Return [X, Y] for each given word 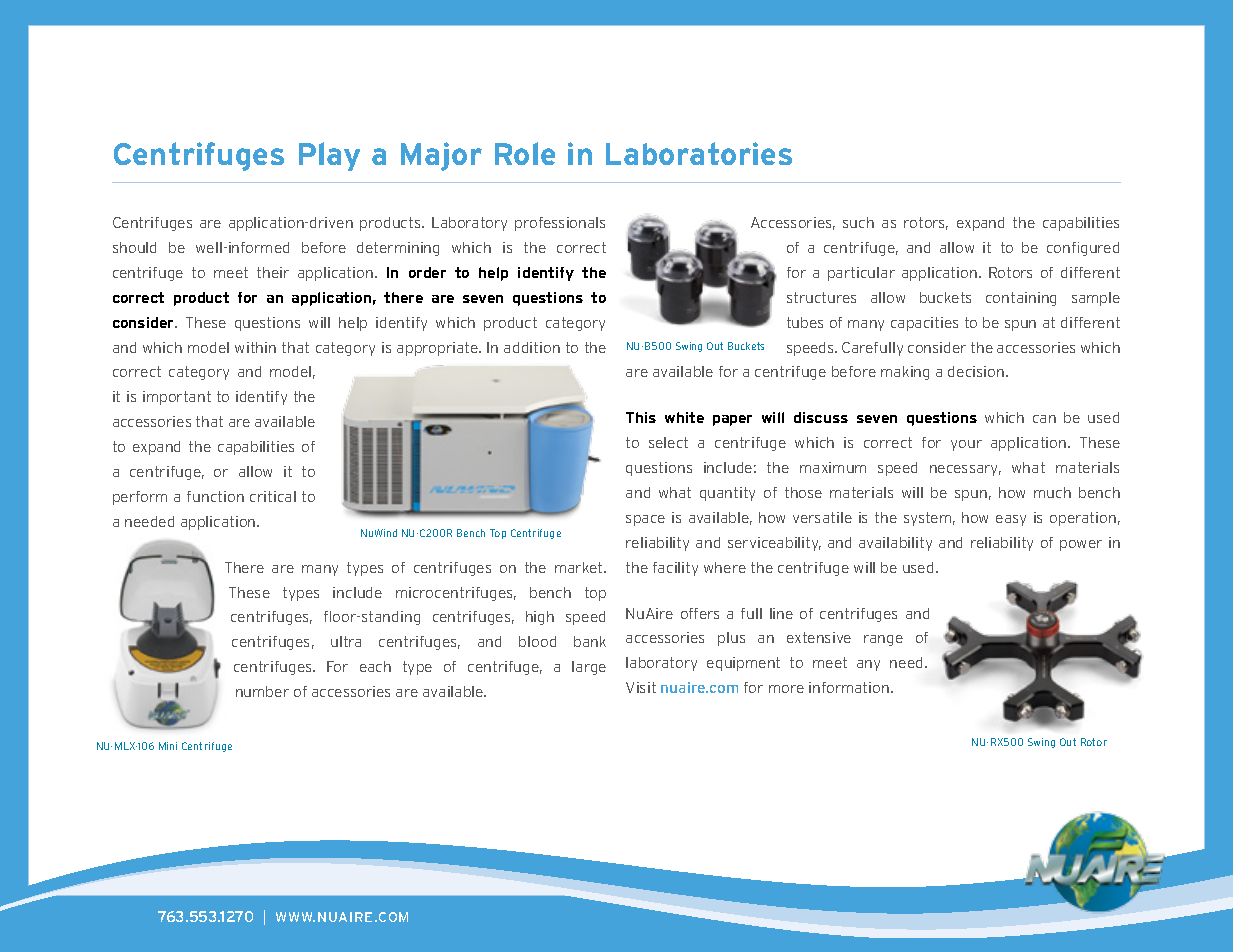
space [645, 520]
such [858, 222]
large [589, 668]
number [262, 691]
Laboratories [699, 153]
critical [273, 496]
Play [329, 156]
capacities [924, 324]
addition [532, 347]
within [255, 347]
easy [1011, 520]
